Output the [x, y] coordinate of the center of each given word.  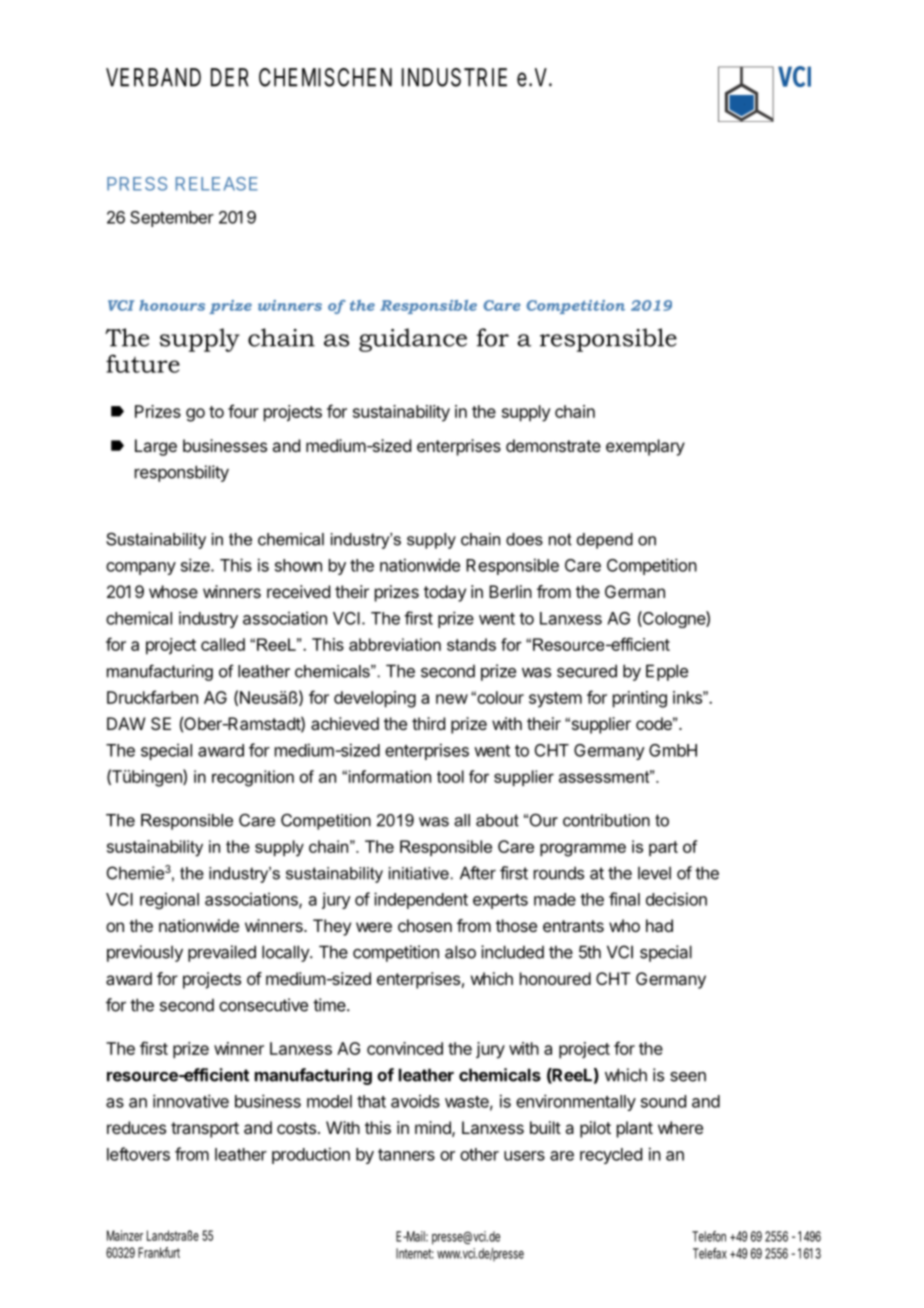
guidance [413, 340]
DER [230, 77]
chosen [425, 925]
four [243, 411]
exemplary [645, 447]
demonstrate [553, 445]
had [659, 925]
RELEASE [217, 184]
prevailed [222, 953]
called [223, 644]
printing [640, 699]
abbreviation [395, 644]
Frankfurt [159, 1252]
